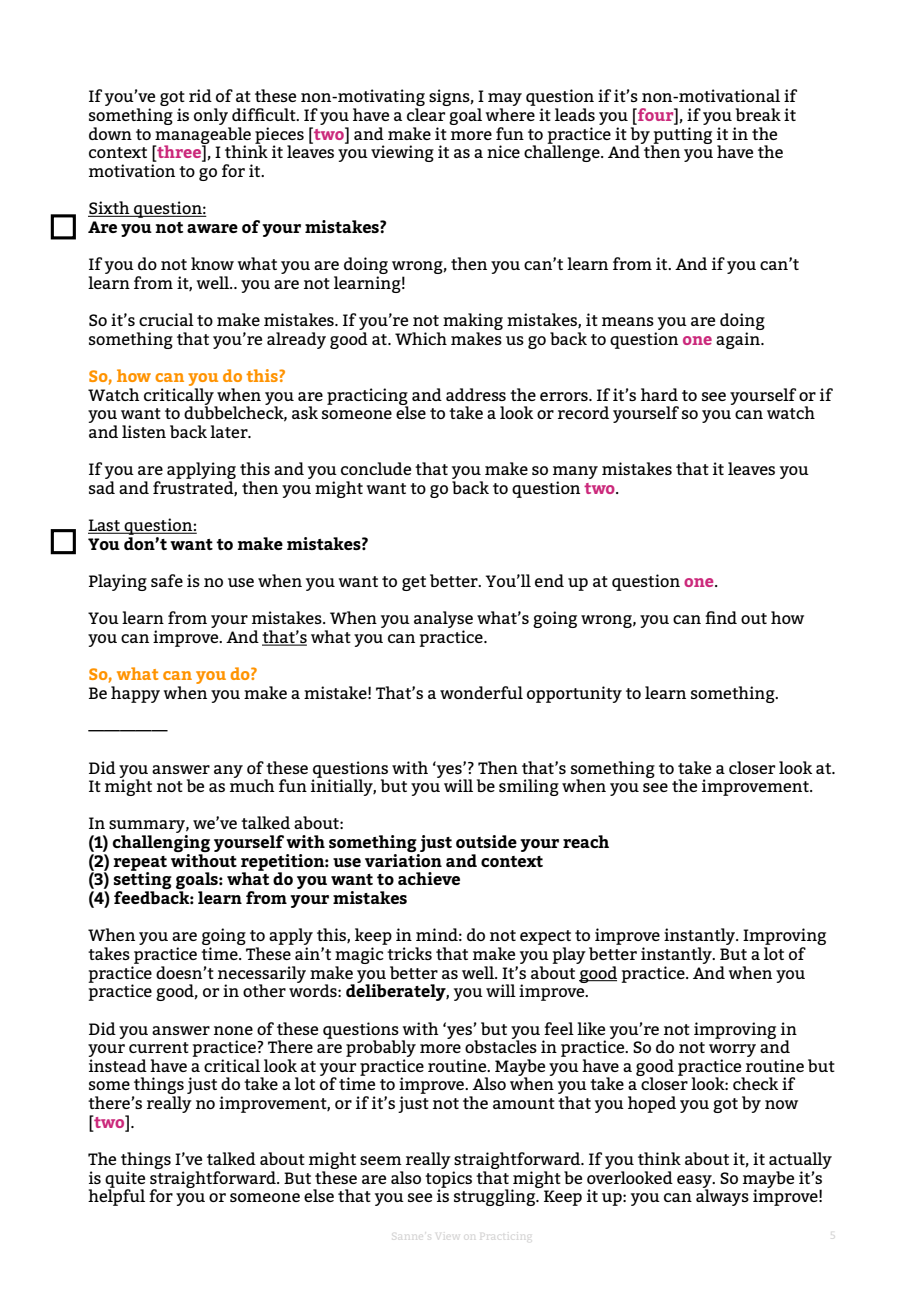 Image resolution: width=924 pixels, height=1308 pixels. I want to click on putting, so click(681, 136).
